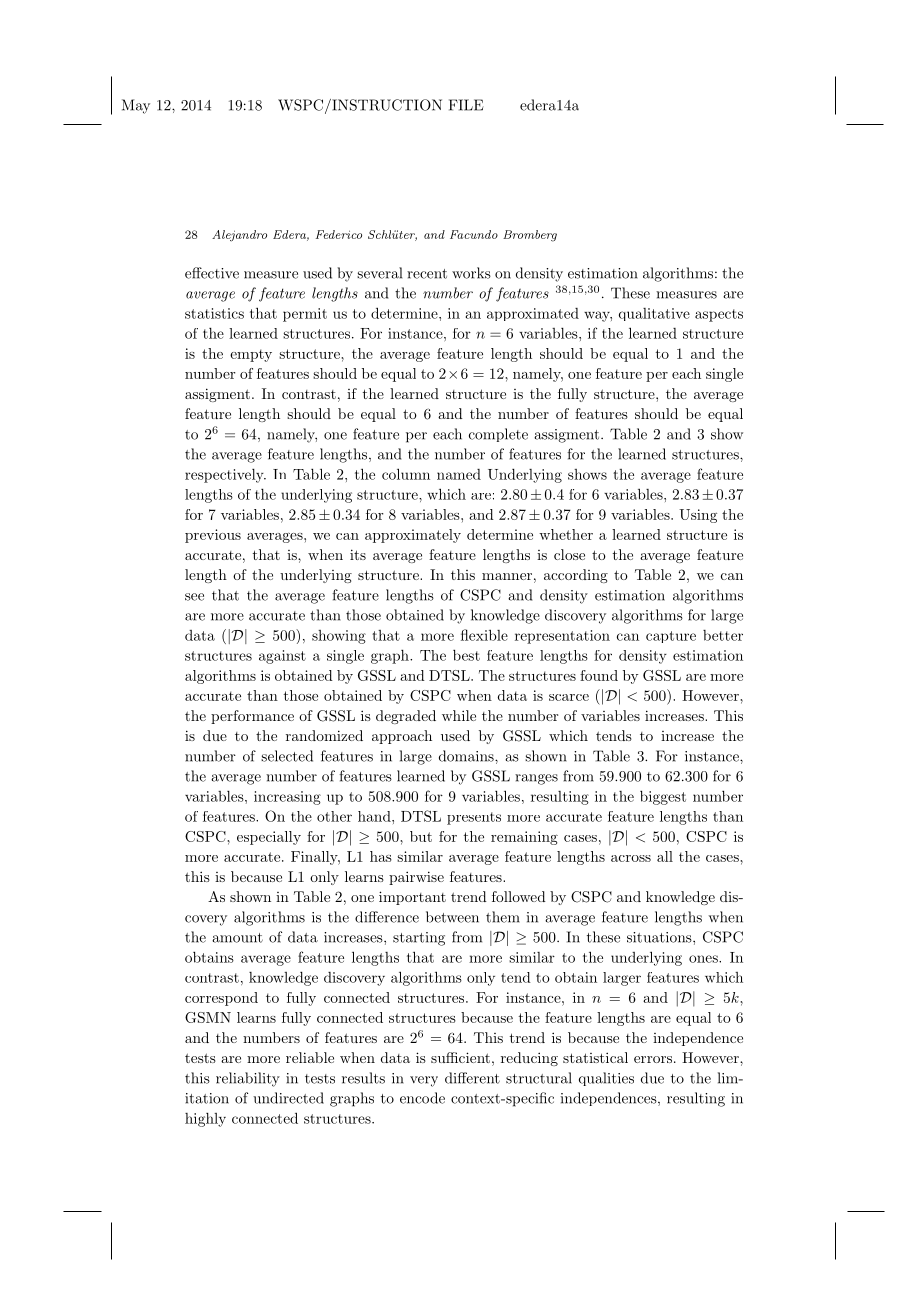 The image size is (924, 1308). Describe the element at coordinates (467, 756) in the screenshot. I see `domains` at that location.
